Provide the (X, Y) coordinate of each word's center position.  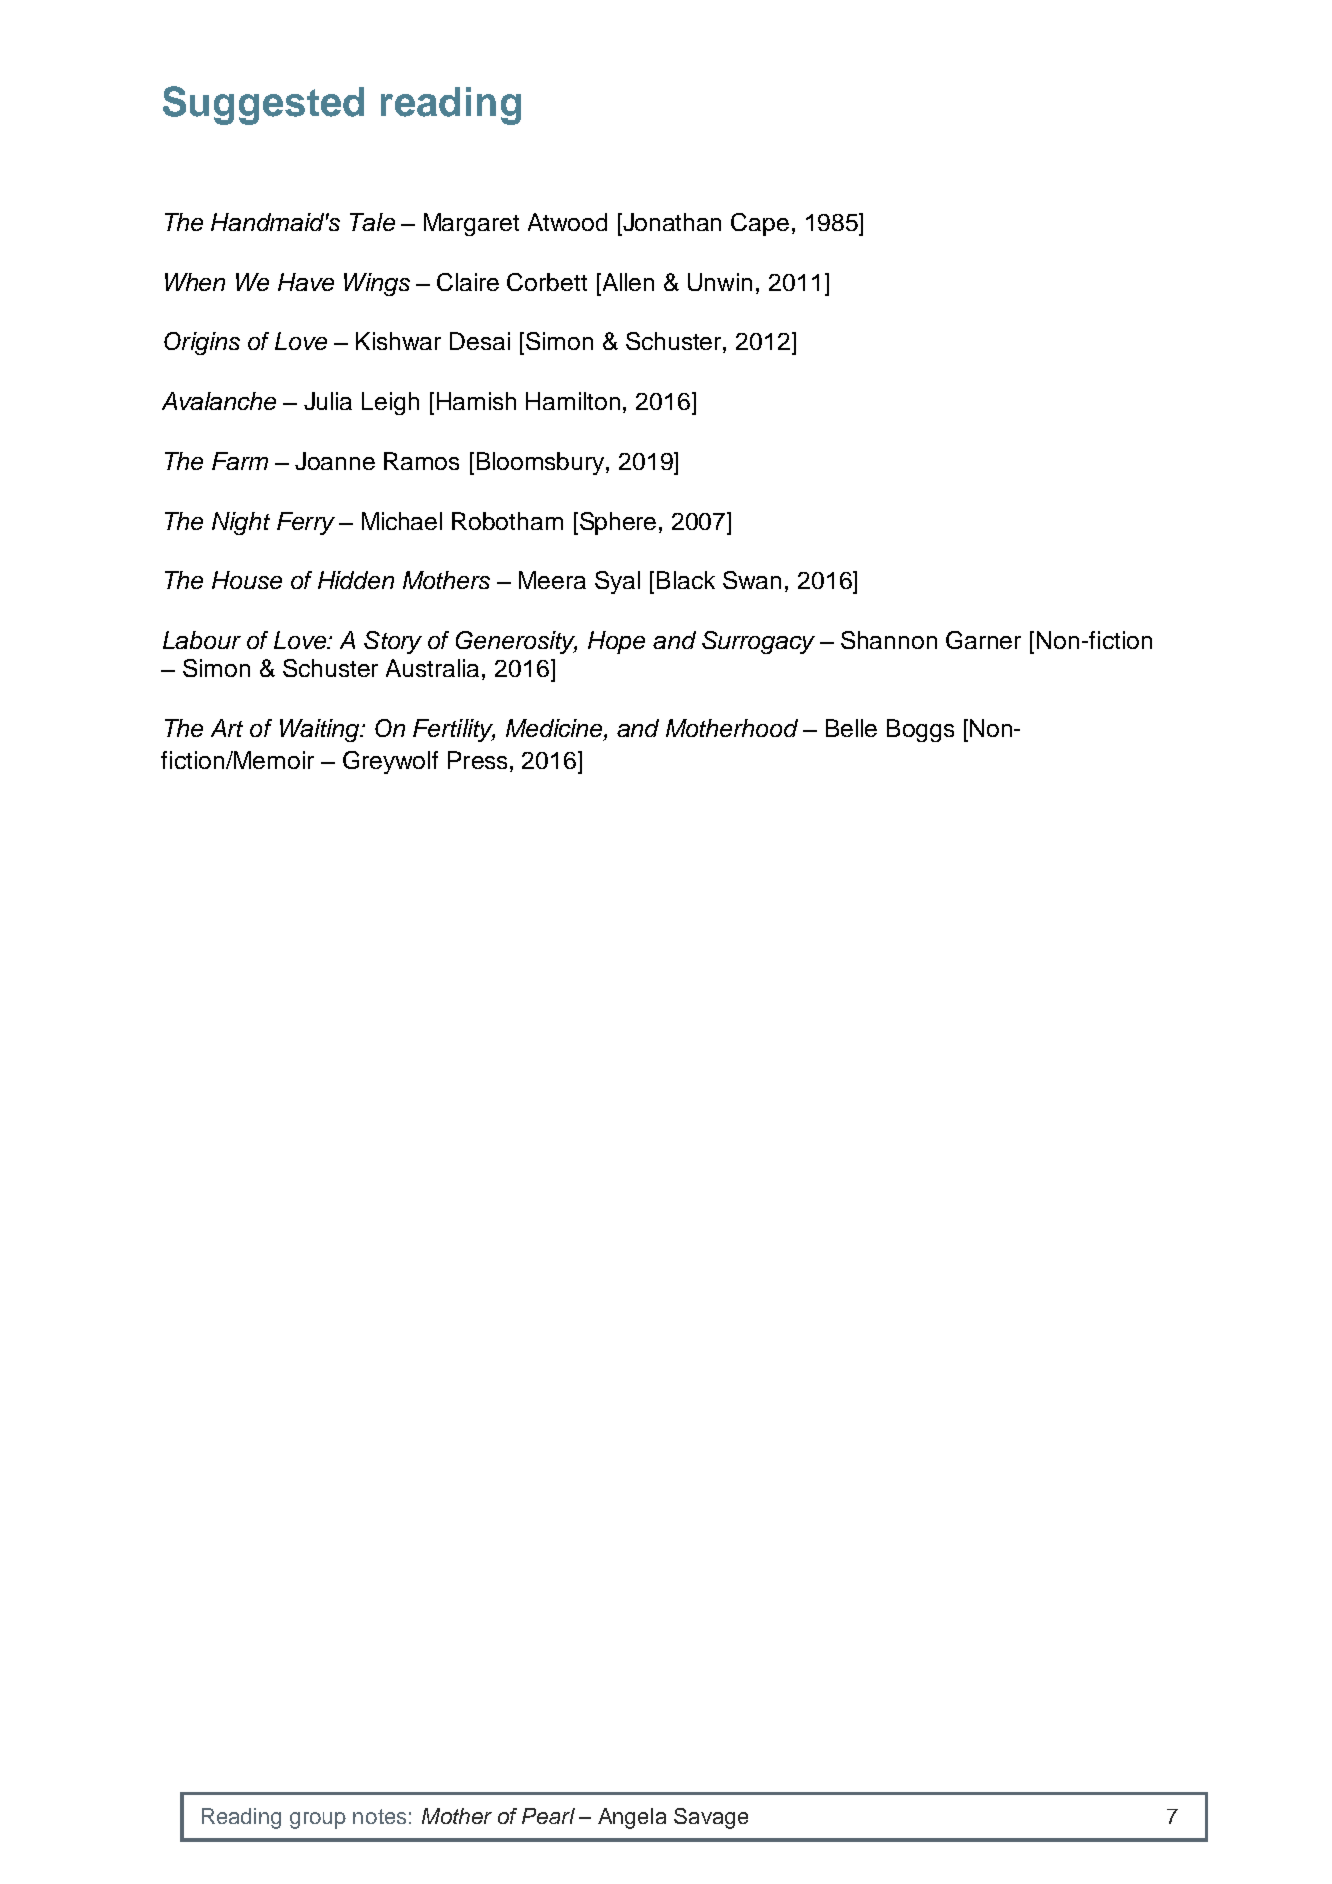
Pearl (548, 1816)
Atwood (567, 222)
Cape (760, 224)
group (318, 1820)
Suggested (263, 105)
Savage (711, 1818)
